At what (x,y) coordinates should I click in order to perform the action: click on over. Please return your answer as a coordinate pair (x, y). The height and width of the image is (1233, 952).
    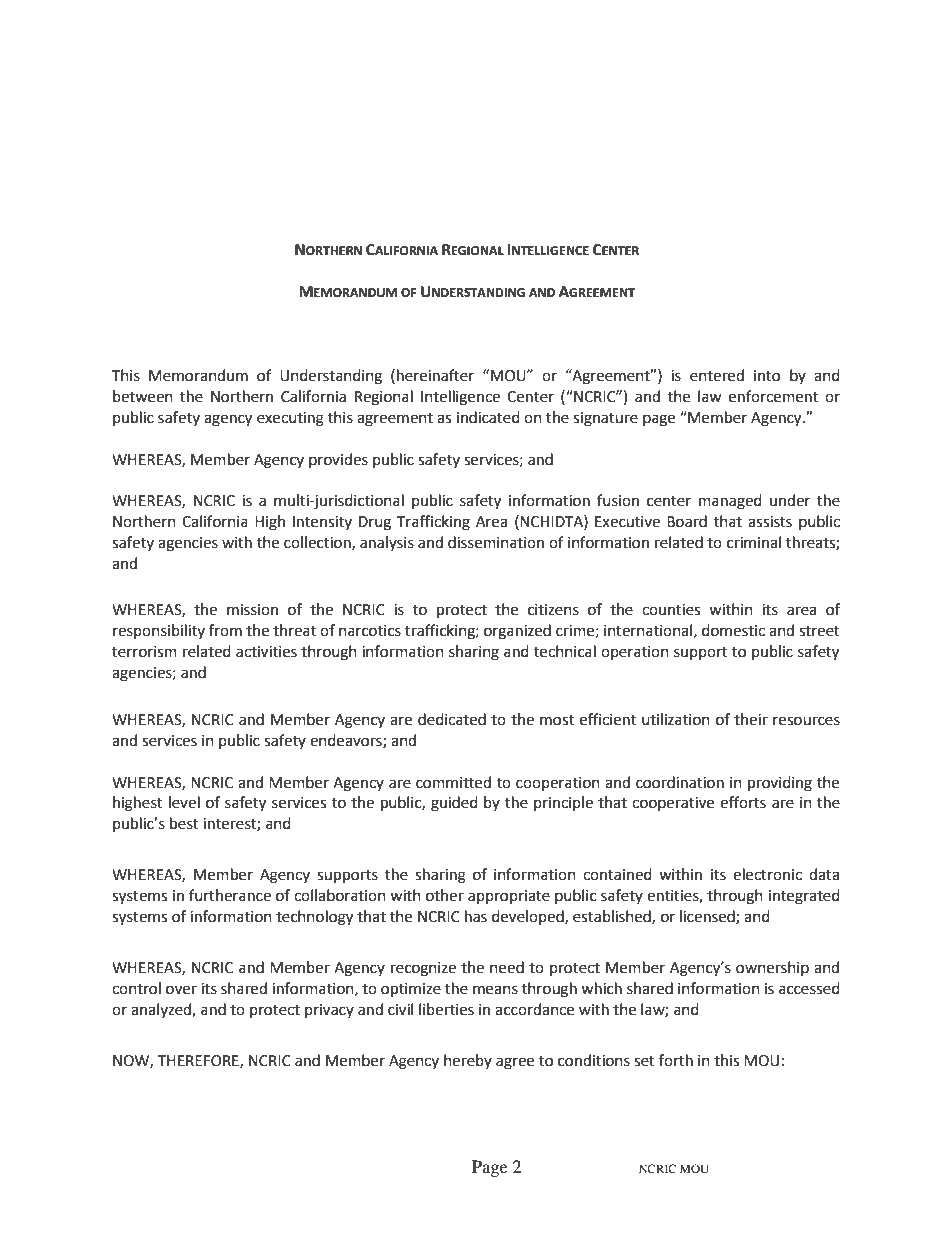
    Looking at the image, I should click on (181, 990).
